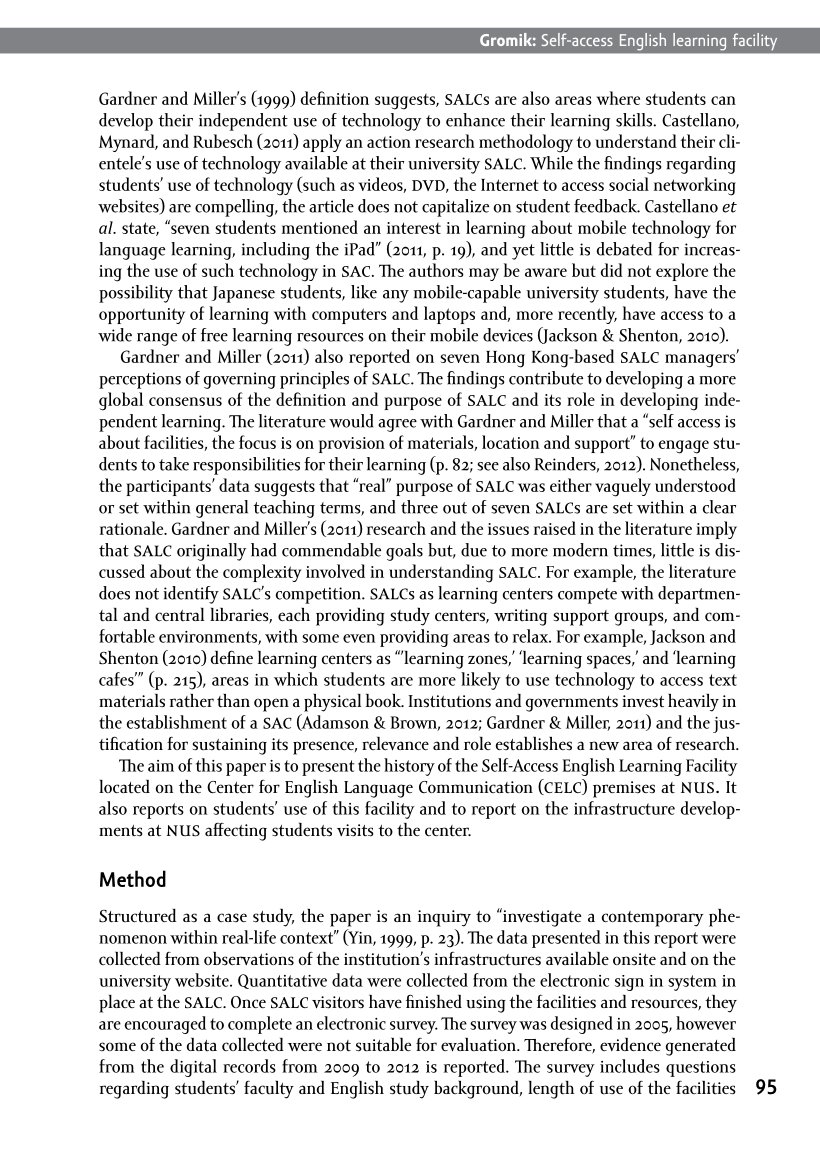  What do you see at coordinates (624, 789) in the page?
I see `premises` at bounding box center [624, 789].
